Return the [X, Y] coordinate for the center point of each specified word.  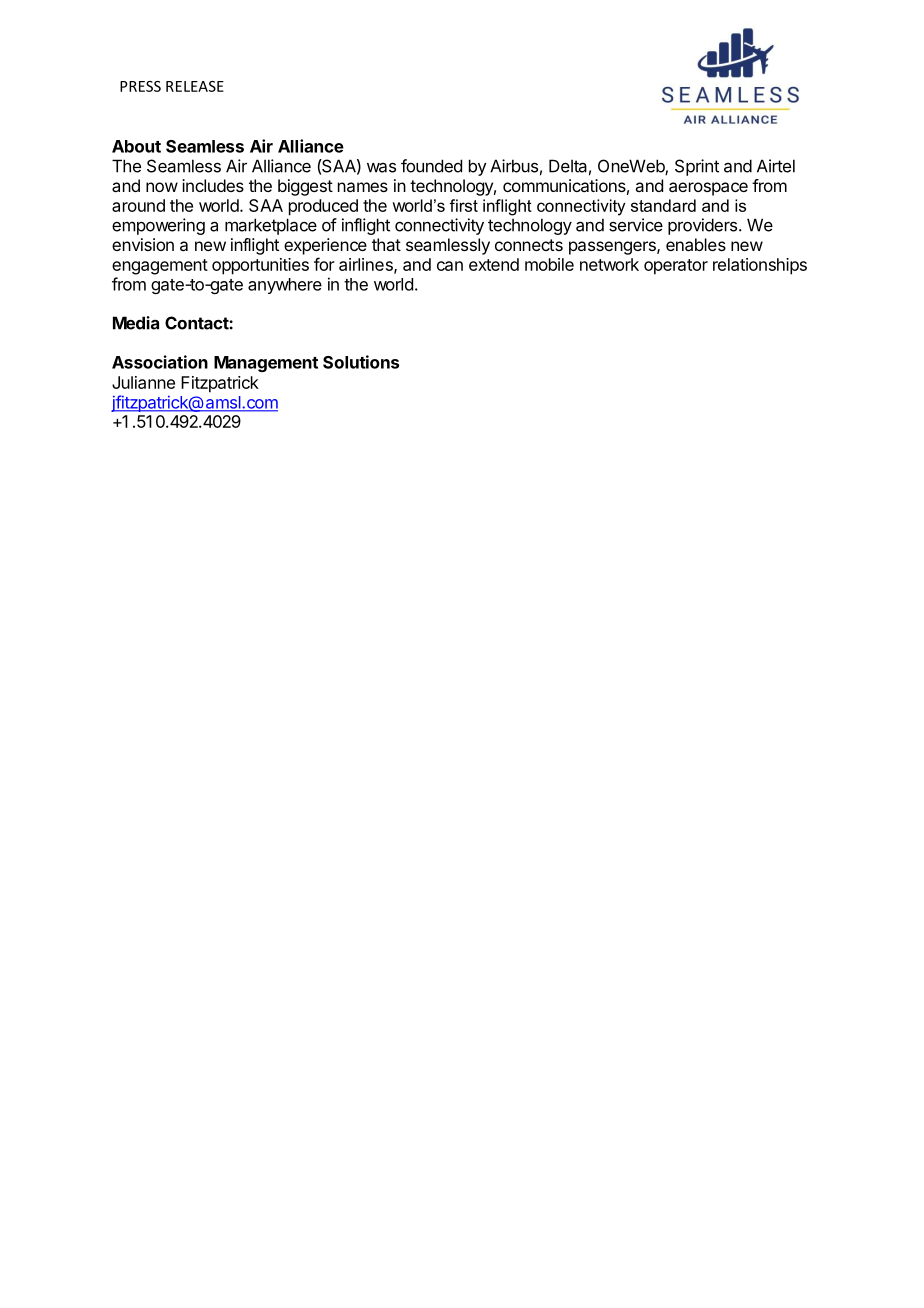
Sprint [697, 167]
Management [266, 364]
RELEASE [195, 86]
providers [704, 226]
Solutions [361, 362]
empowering [158, 226]
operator [676, 267]
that [386, 244]
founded [431, 166]
